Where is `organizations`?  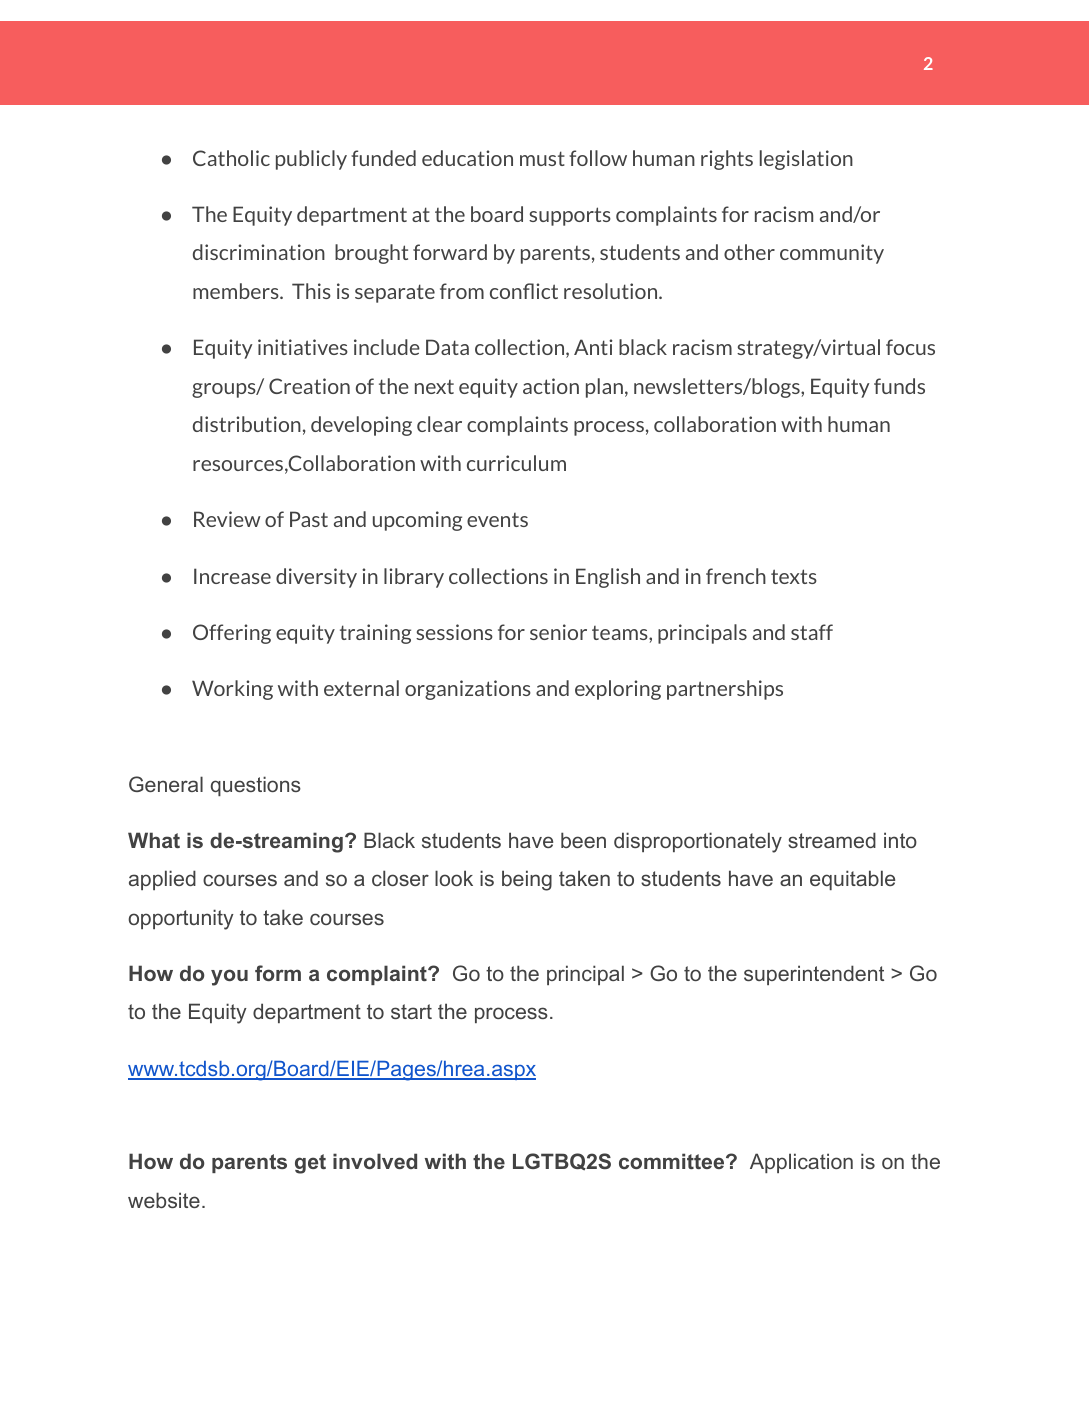 organizations is located at coordinates (468, 690).
